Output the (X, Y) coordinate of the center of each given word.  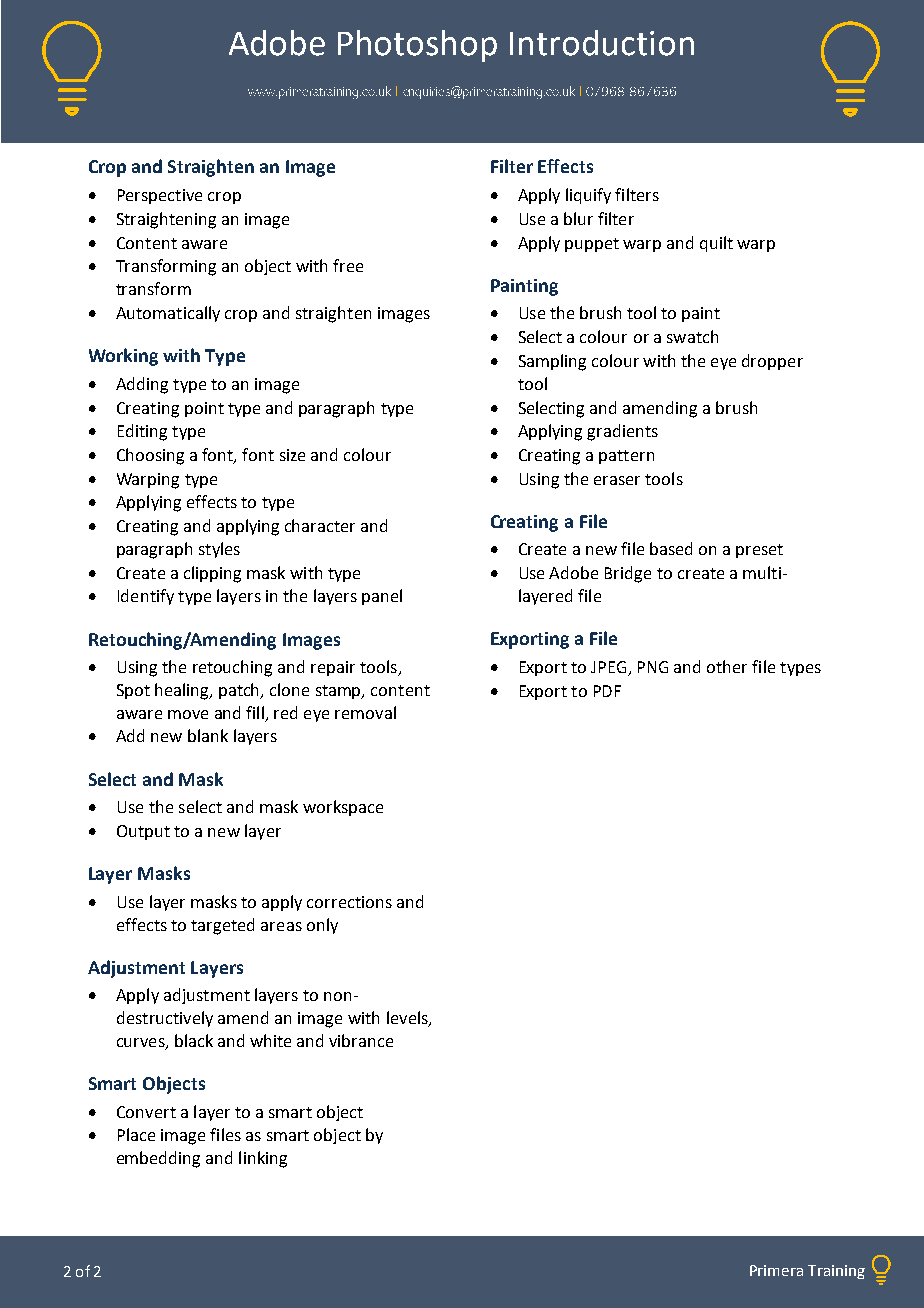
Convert (146, 1112)
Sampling (552, 362)
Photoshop (417, 46)
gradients (622, 432)
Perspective (160, 196)
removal (365, 712)
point (204, 409)
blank (208, 735)
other (727, 666)
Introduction (602, 43)
